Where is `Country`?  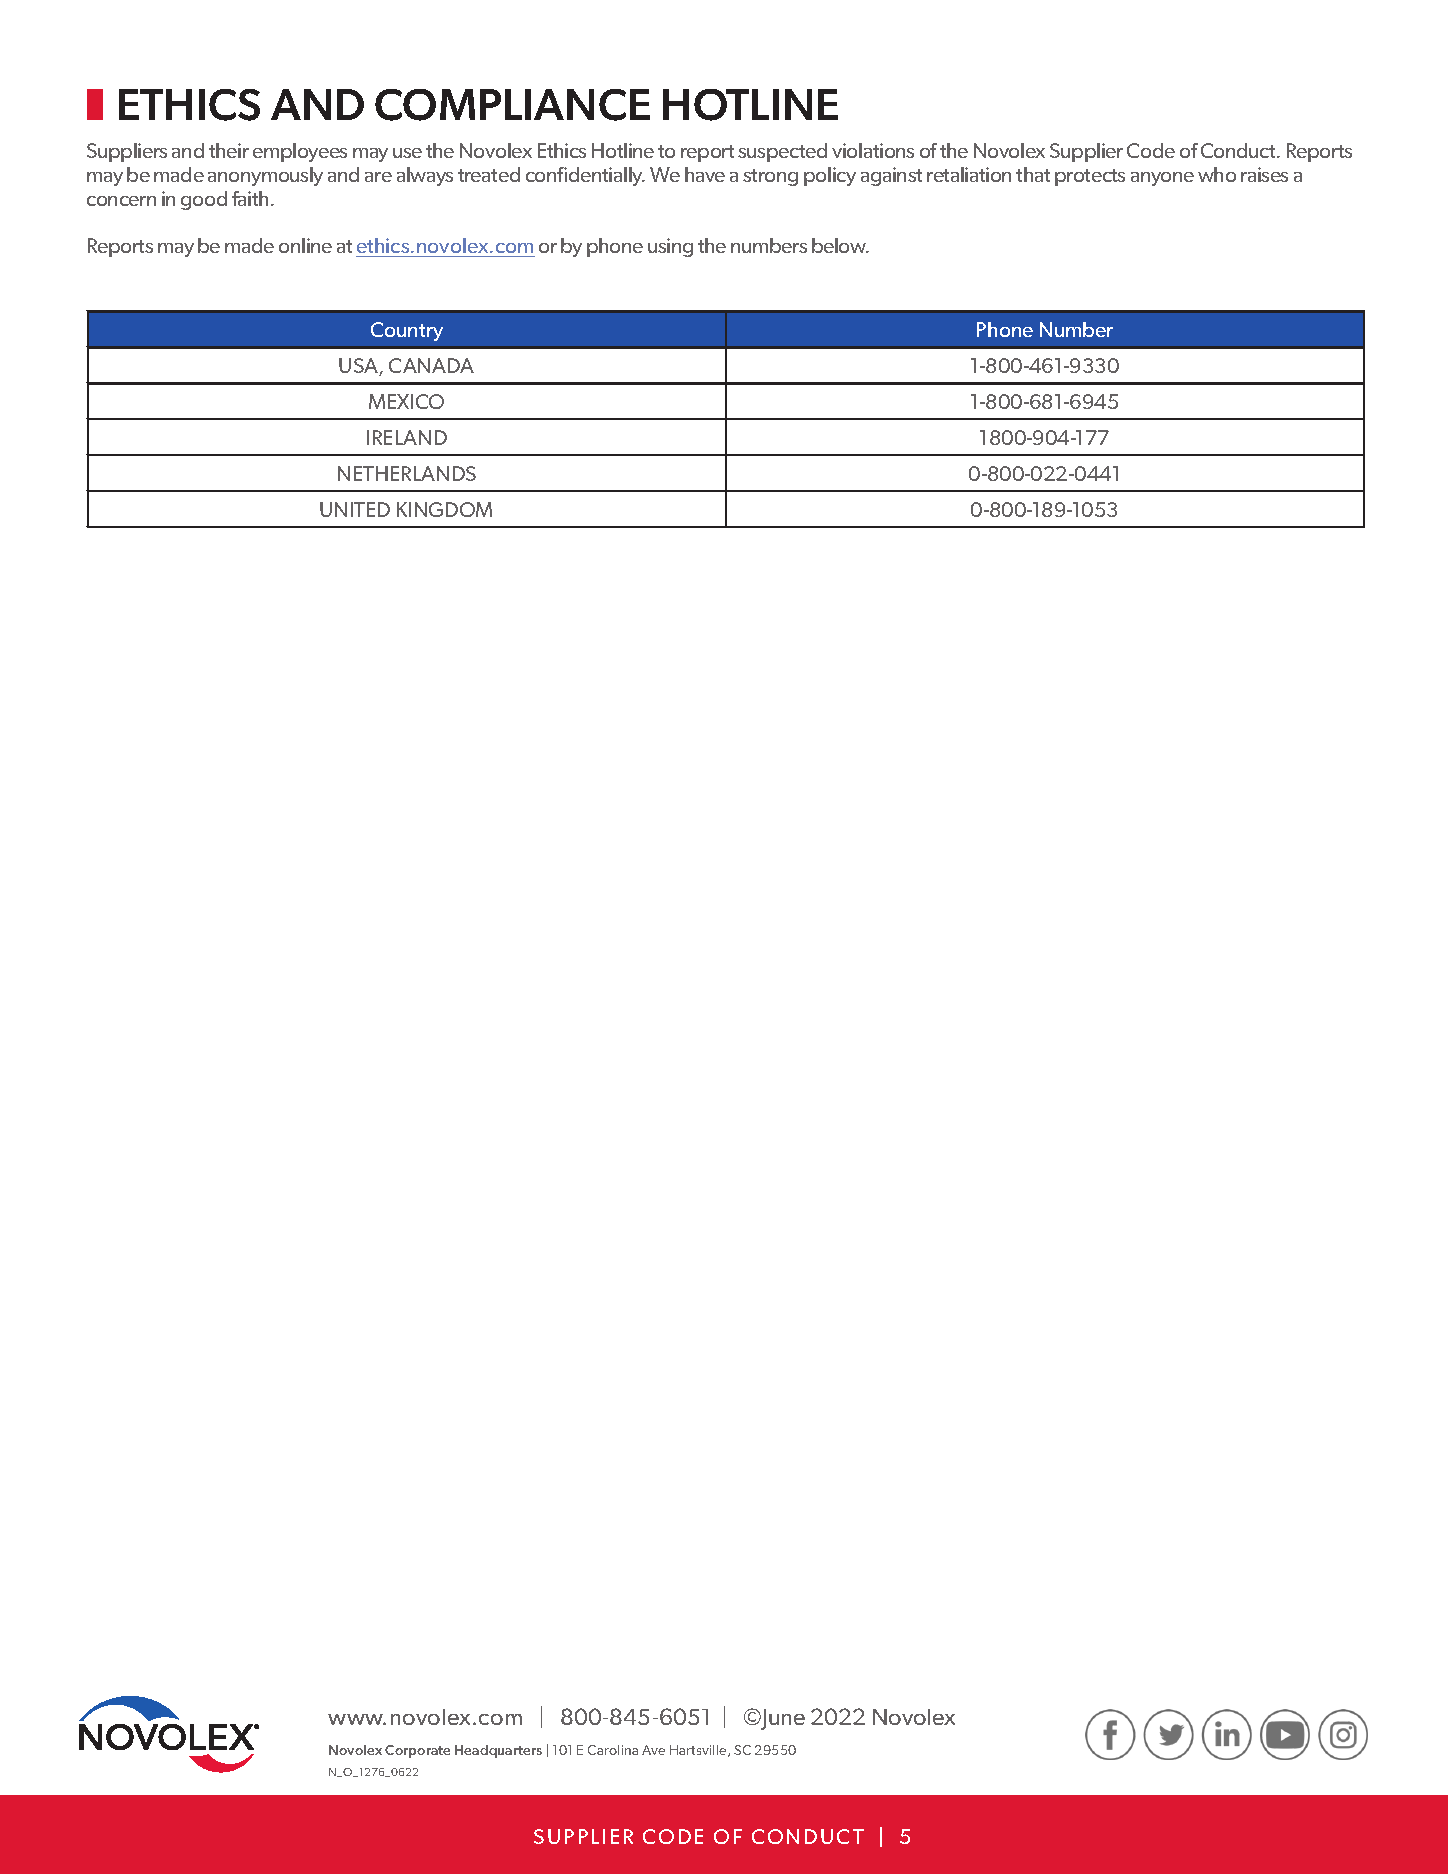
Country is located at coordinates (407, 331).
